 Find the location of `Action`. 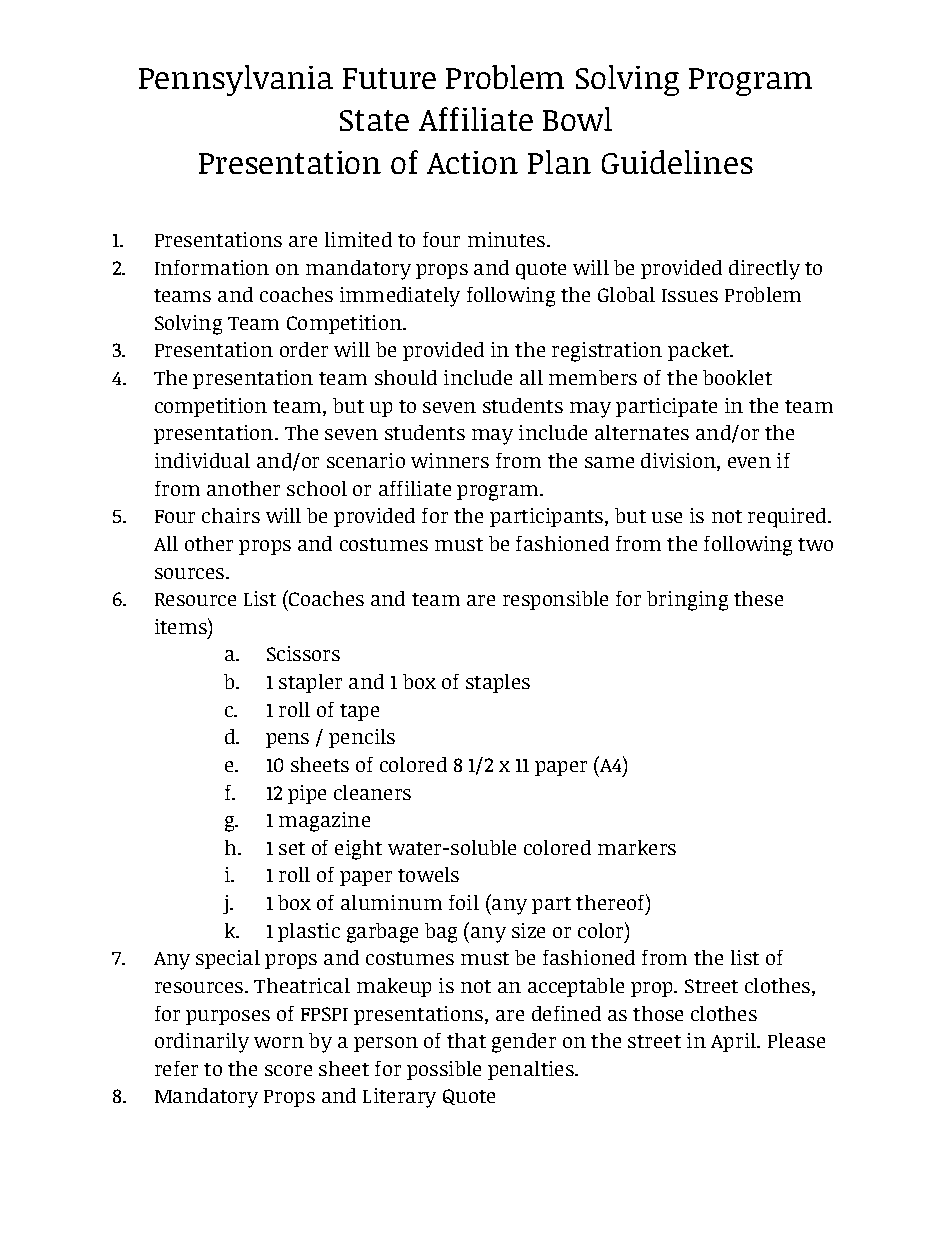

Action is located at coordinates (472, 162).
